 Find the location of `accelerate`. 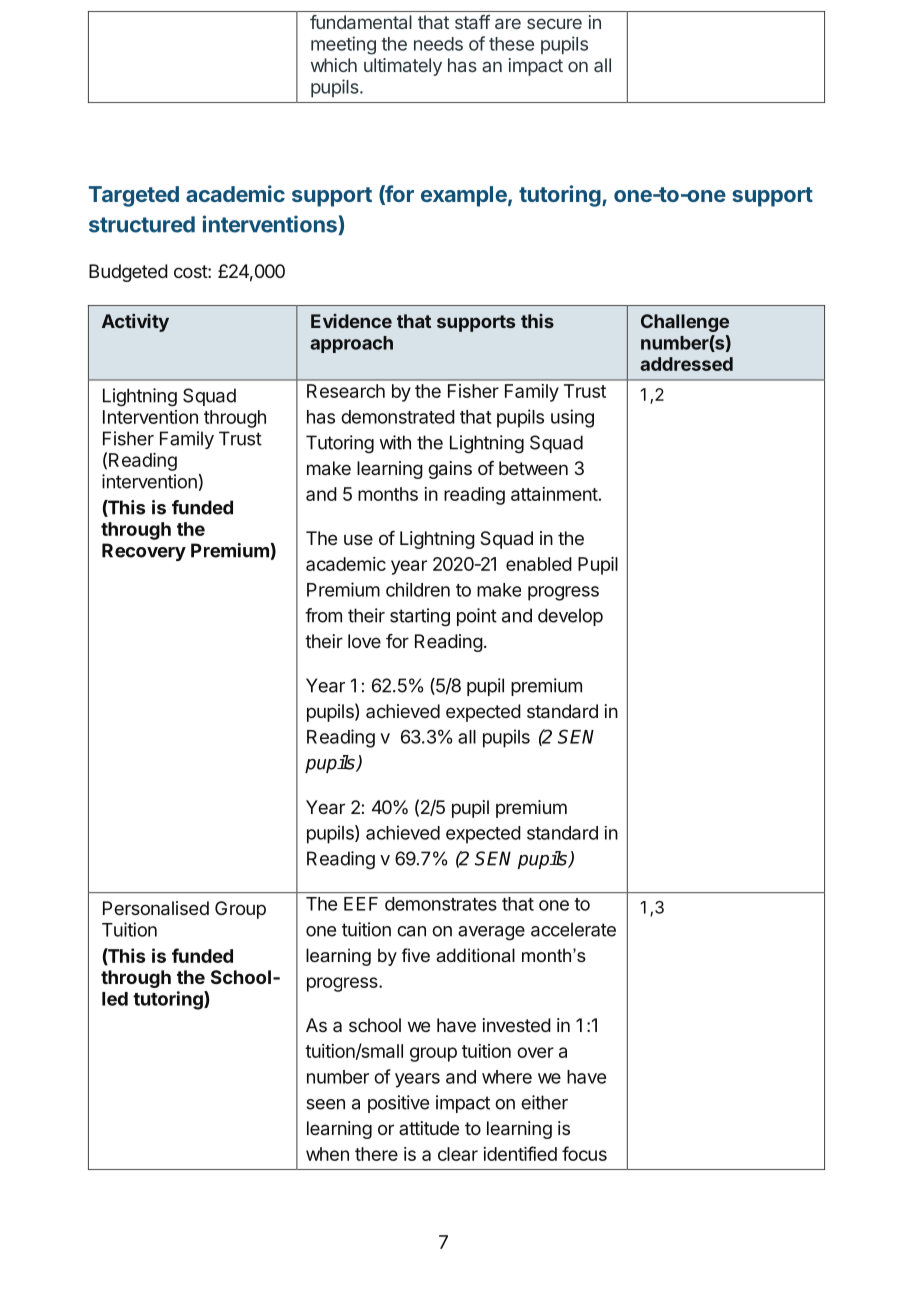

accelerate is located at coordinates (573, 929).
